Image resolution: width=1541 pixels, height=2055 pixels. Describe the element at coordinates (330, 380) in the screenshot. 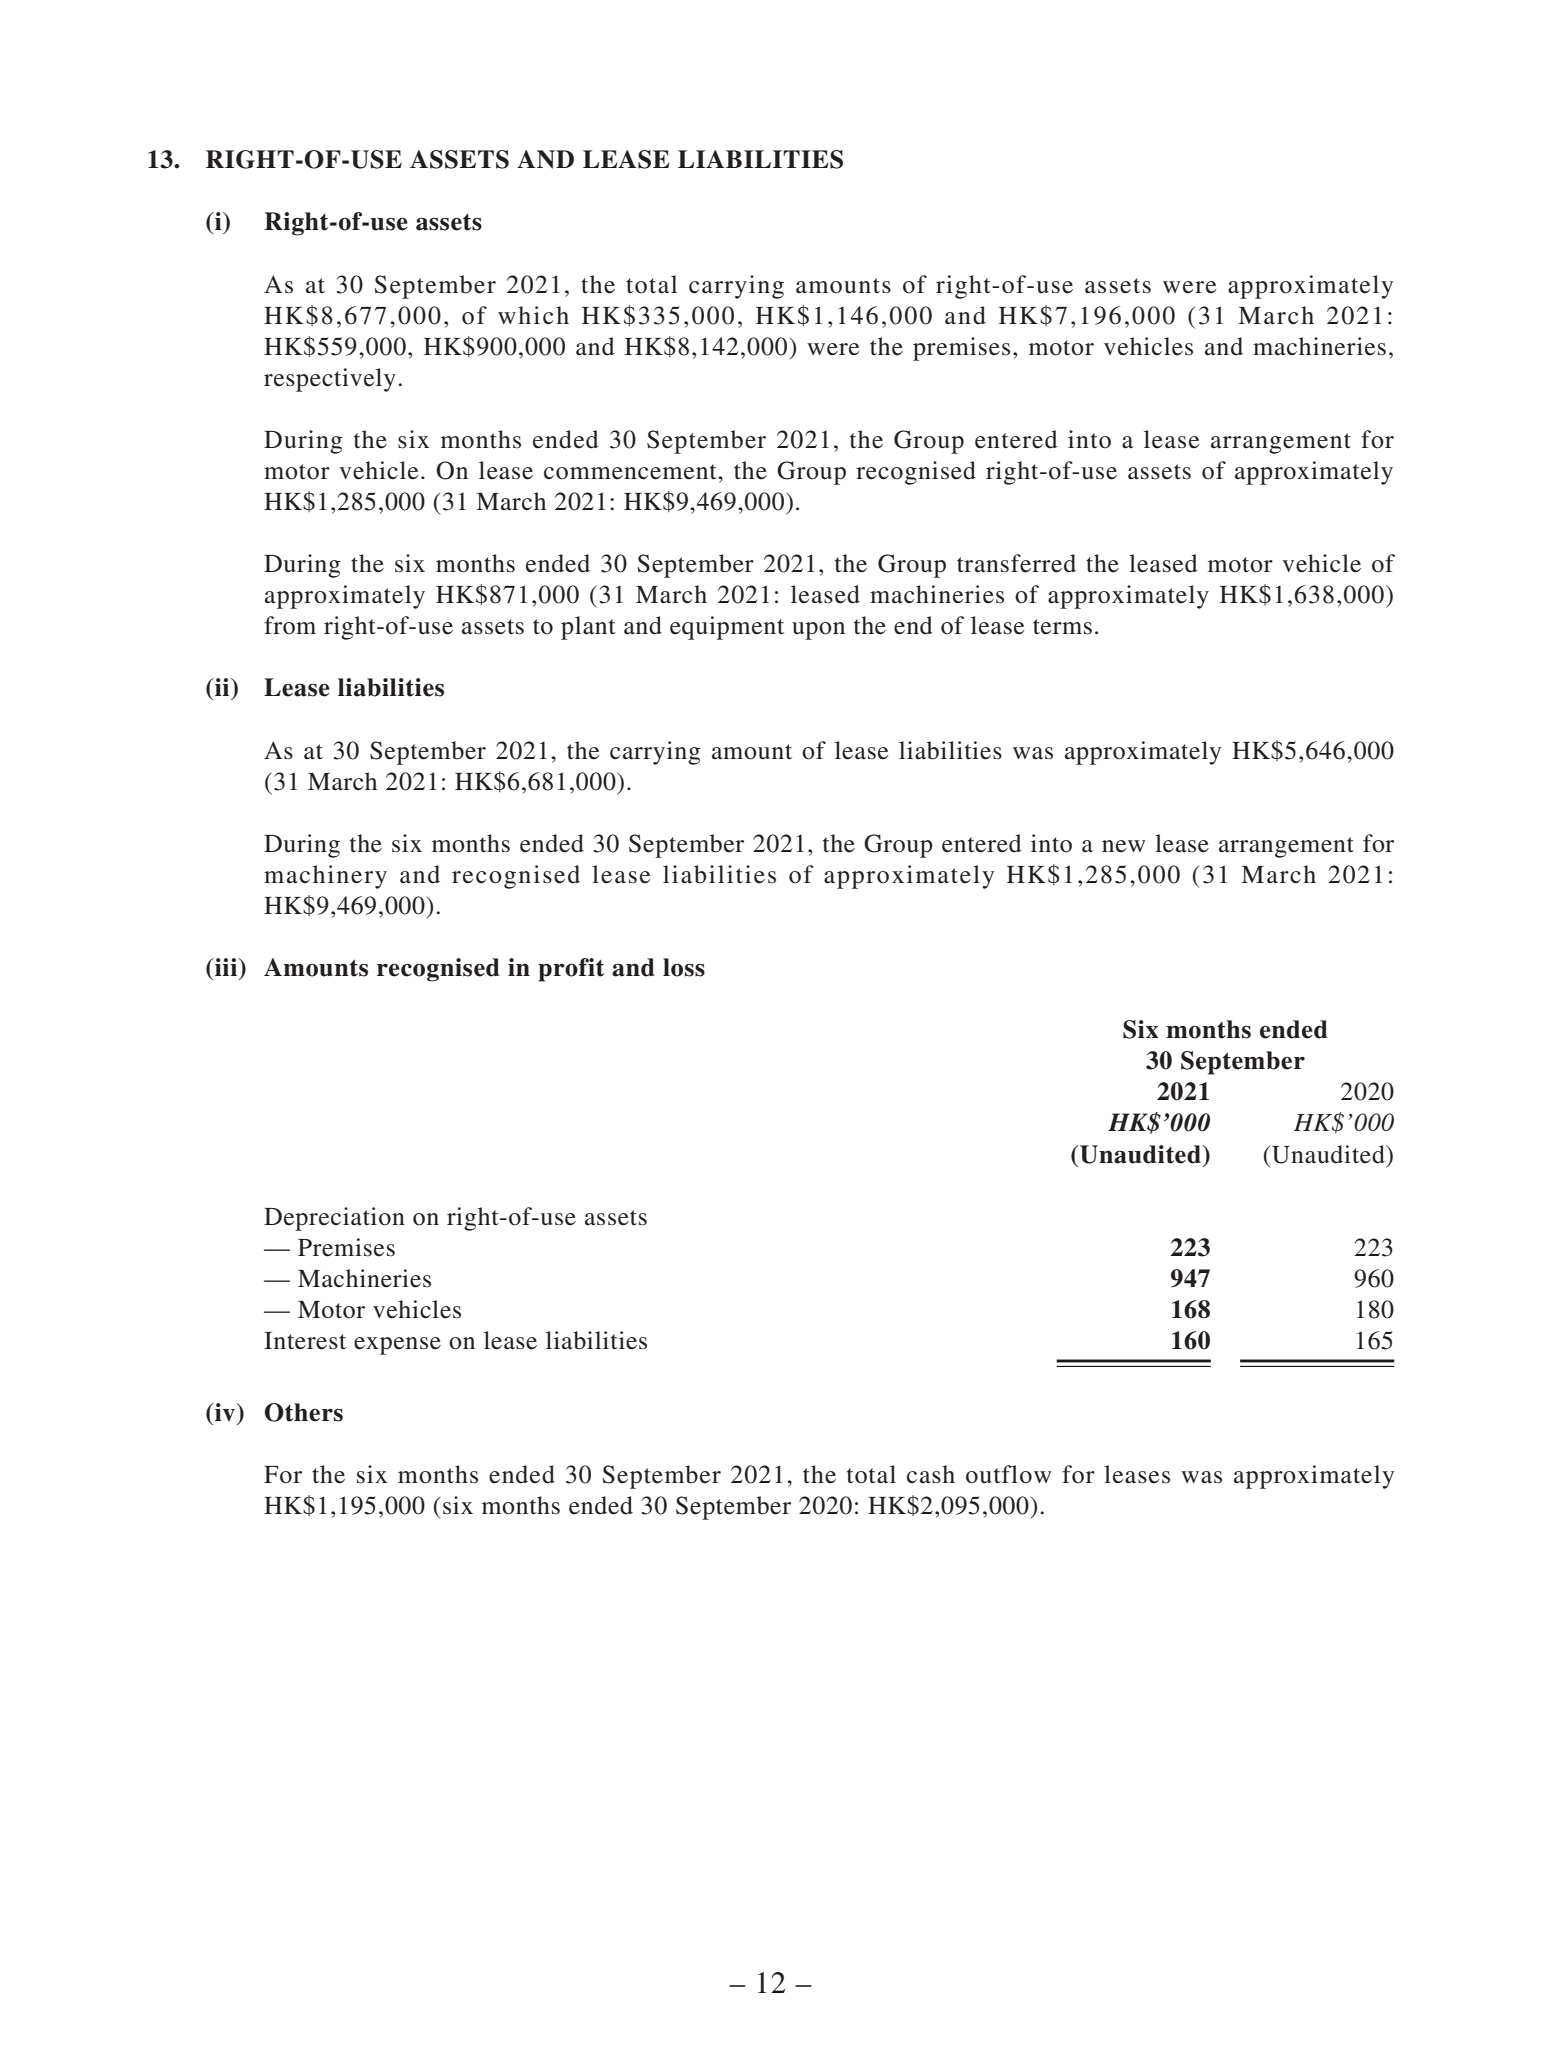

I see `respectively` at that location.
